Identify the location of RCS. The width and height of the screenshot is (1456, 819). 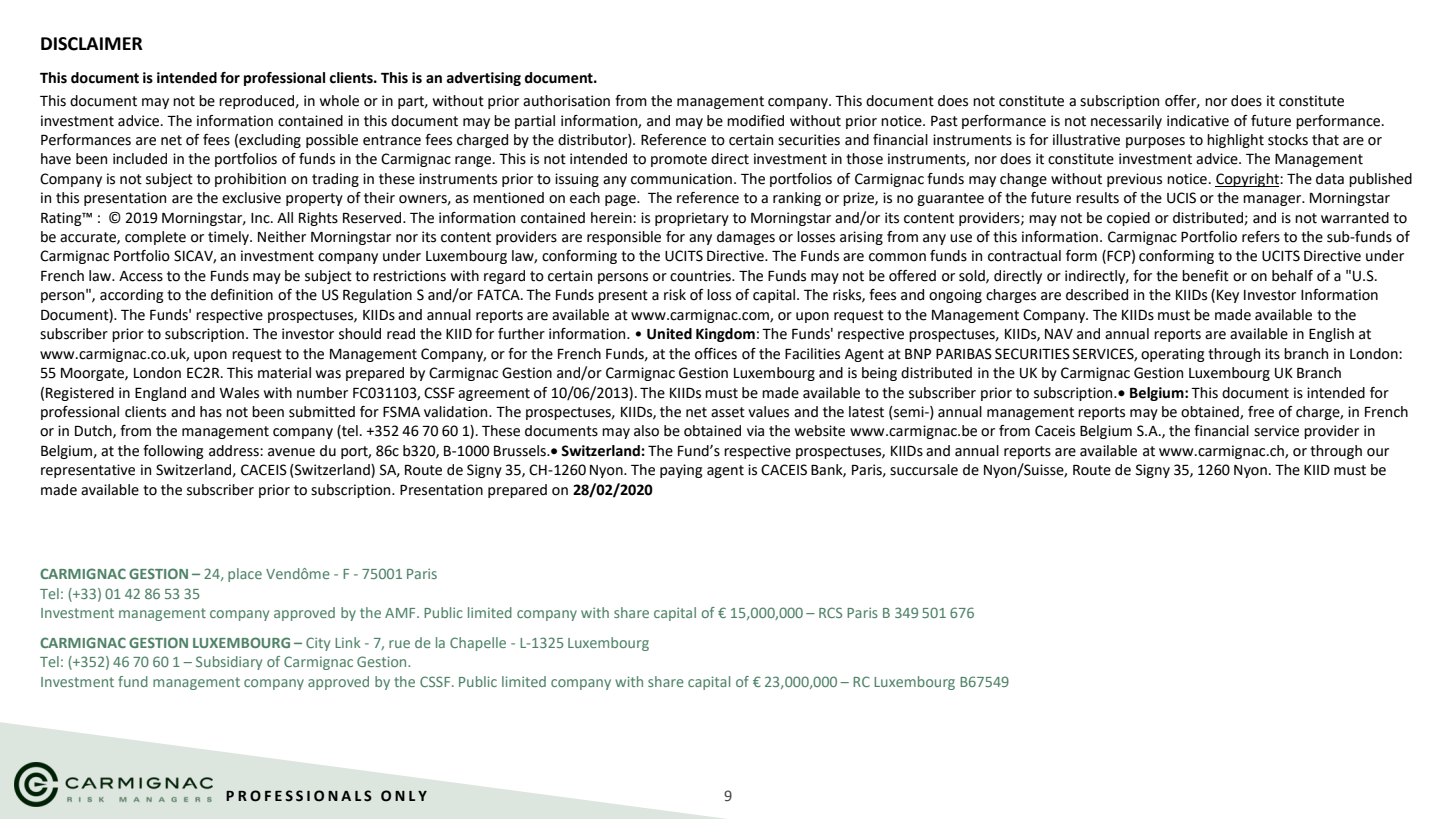
(830, 612).
